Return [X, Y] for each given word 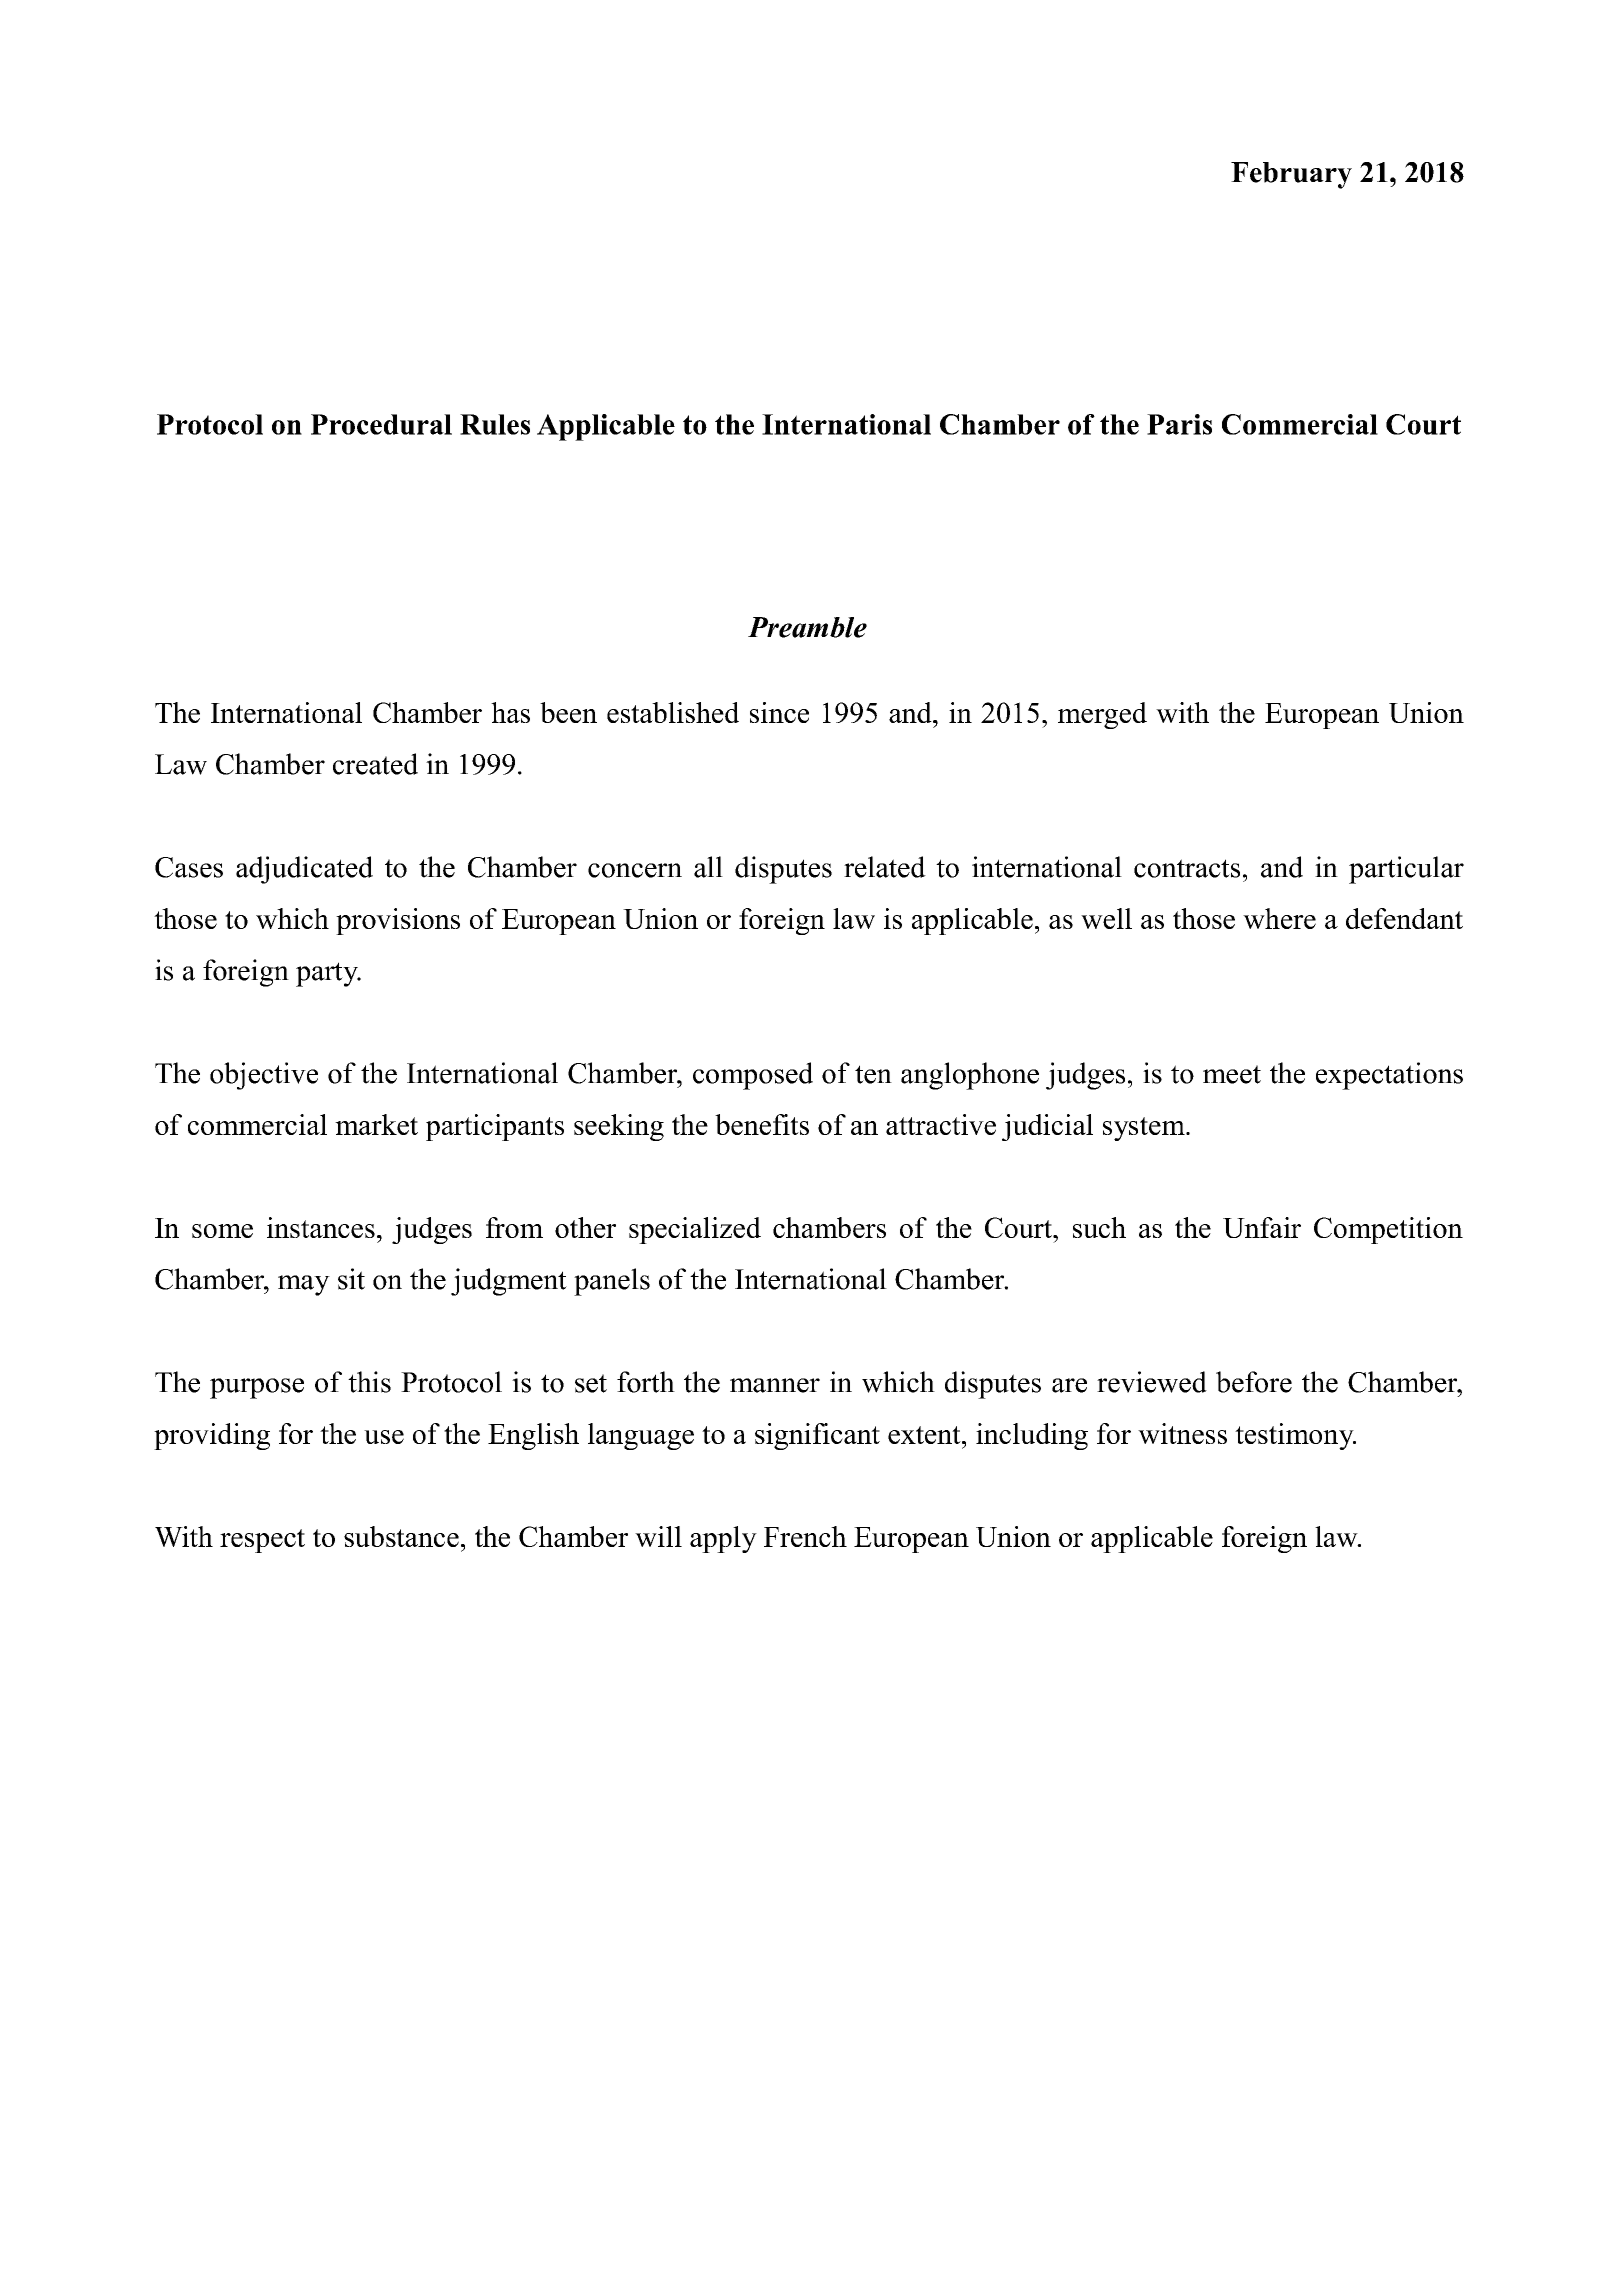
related [885, 867]
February [1291, 175]
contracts [1187, 868]
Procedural [381, 424]
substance [401, 1536]
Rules [495, 424]
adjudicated [304, 870]
